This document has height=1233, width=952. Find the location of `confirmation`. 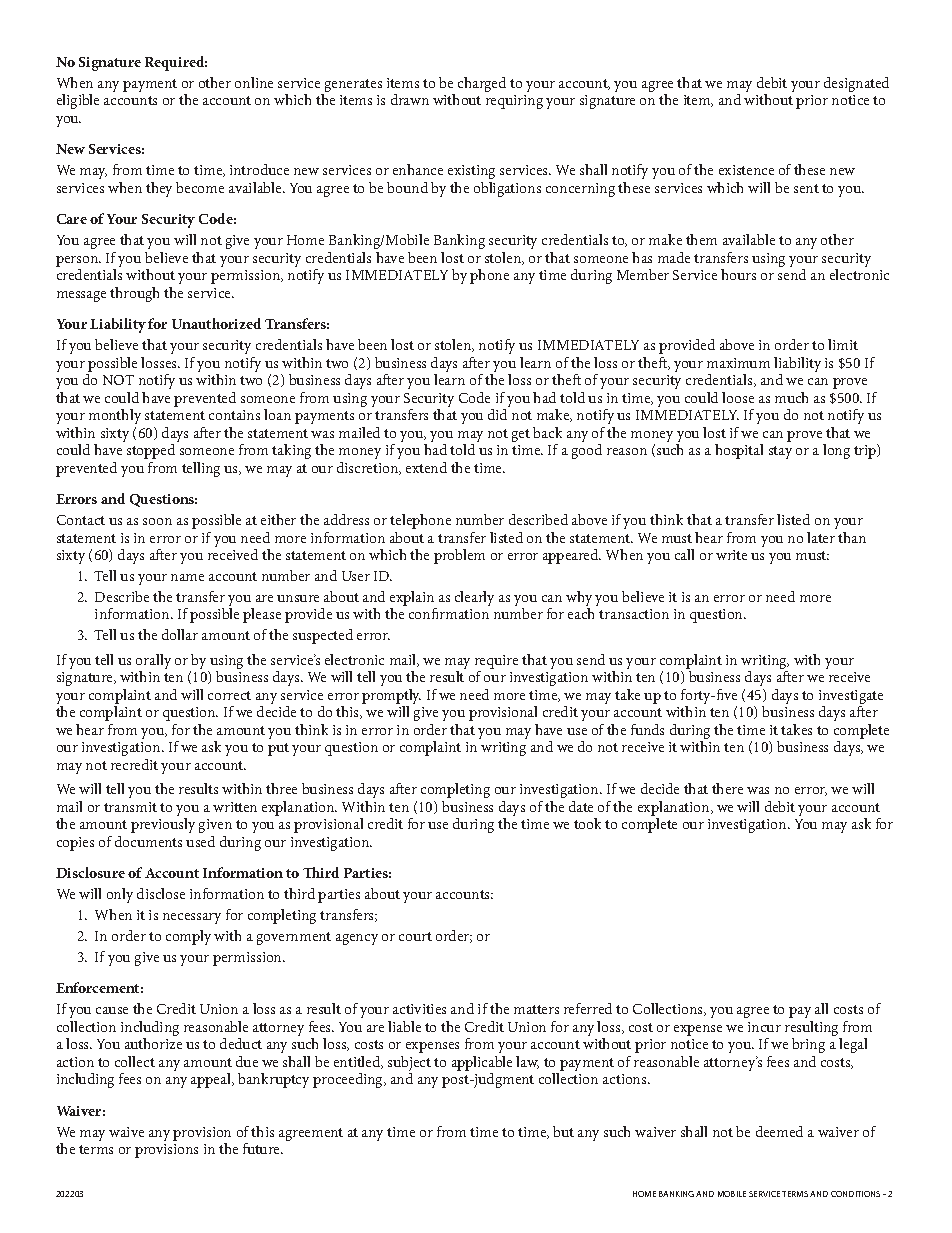

confirmation is located at coordinates (449, 613).
